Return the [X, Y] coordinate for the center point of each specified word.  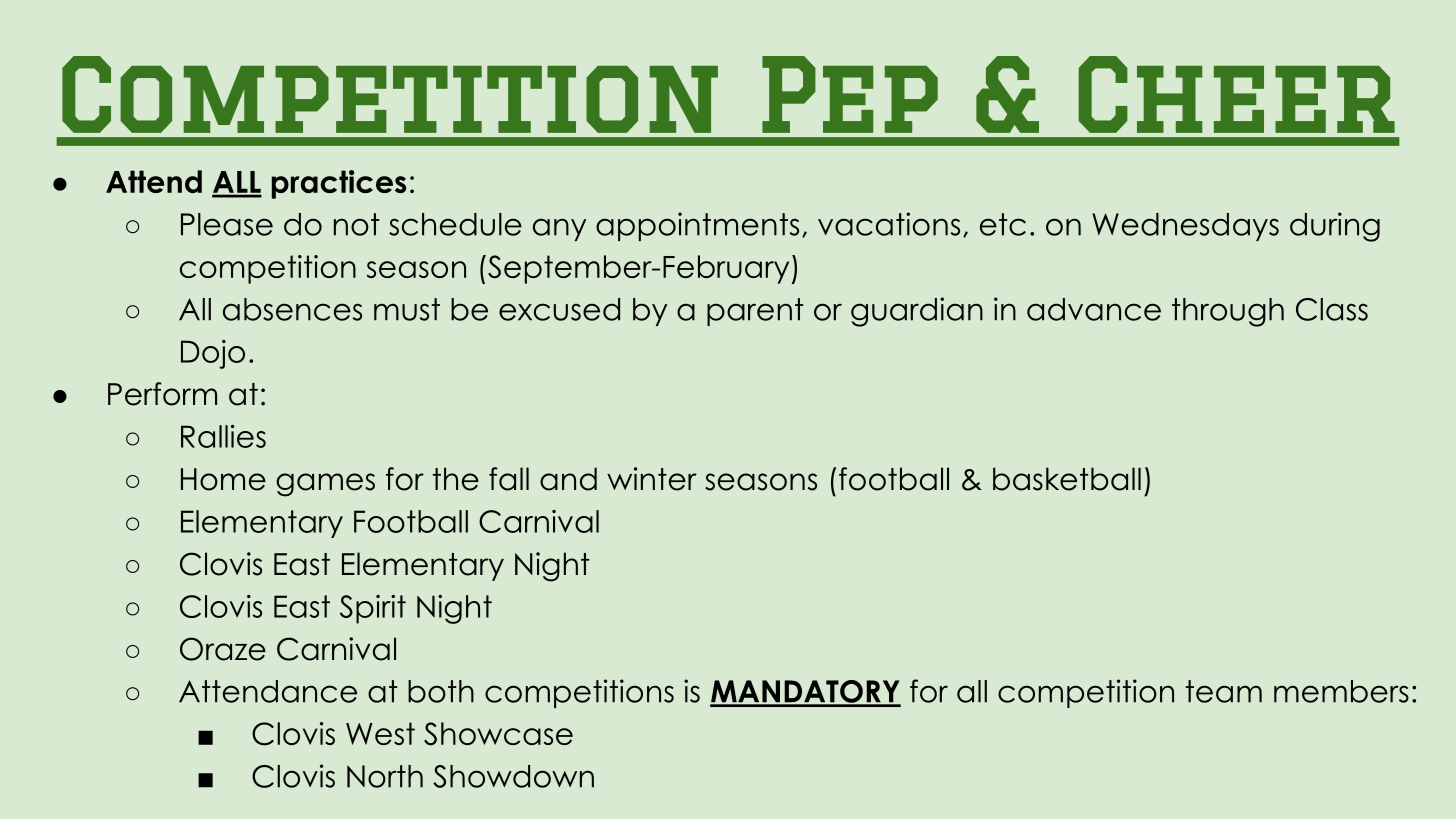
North [385, 776]
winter [652, 479]
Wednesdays [1185, 227]
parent [755, 312]
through [1228, 312]
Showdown [513, 776]
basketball [1067, 479]
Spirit [373, 609]
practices [339, 184]
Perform [162, 394]
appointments [697, 226]
